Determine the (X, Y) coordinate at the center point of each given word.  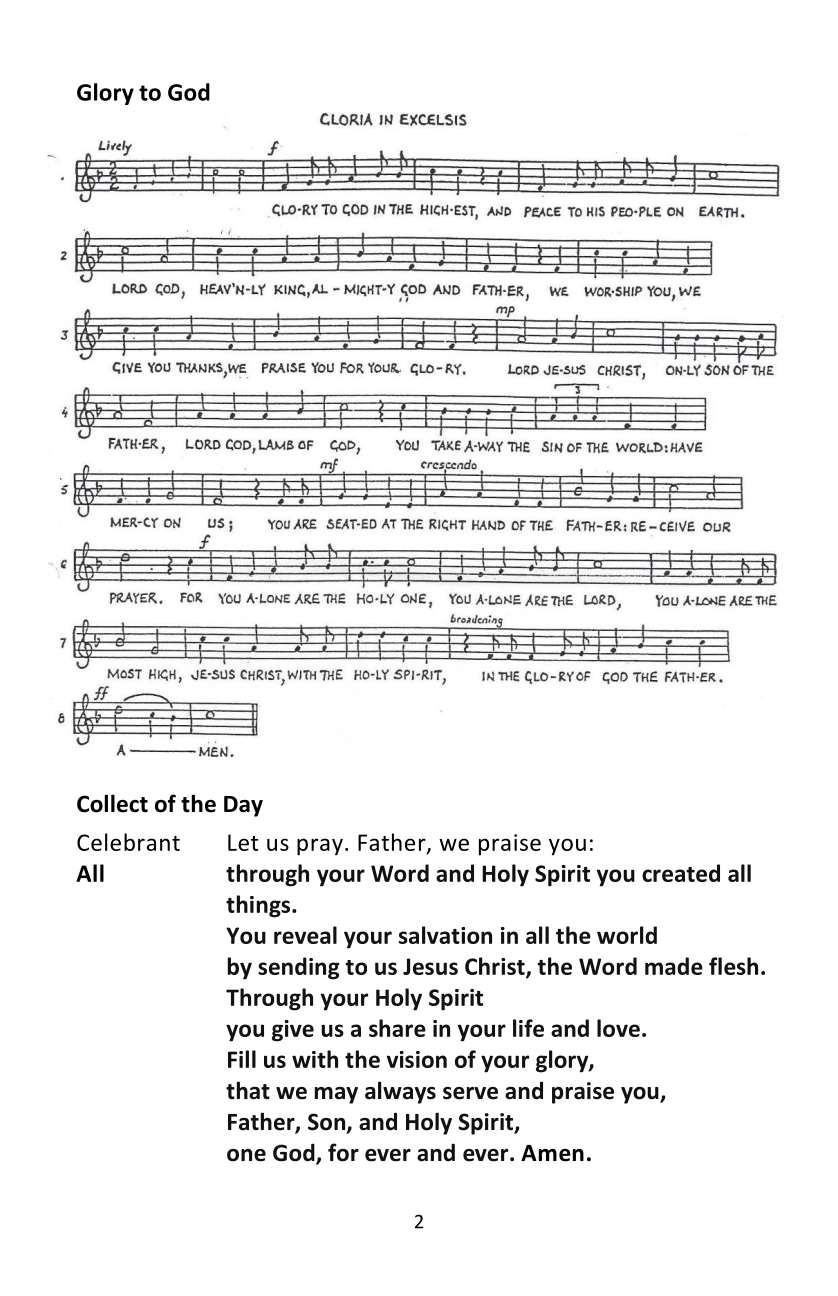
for (343, 1152)
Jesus (430, 966)
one (246, 1155)
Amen (552, 1153)
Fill (242, 1059)
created (681, 873)
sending (299, 968)
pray (320, 847)
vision (417, 1059)
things (259, 906)
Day (243, 806)
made (674, 966)
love (618, 1028)
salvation (445, 935)
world (627, 935)
